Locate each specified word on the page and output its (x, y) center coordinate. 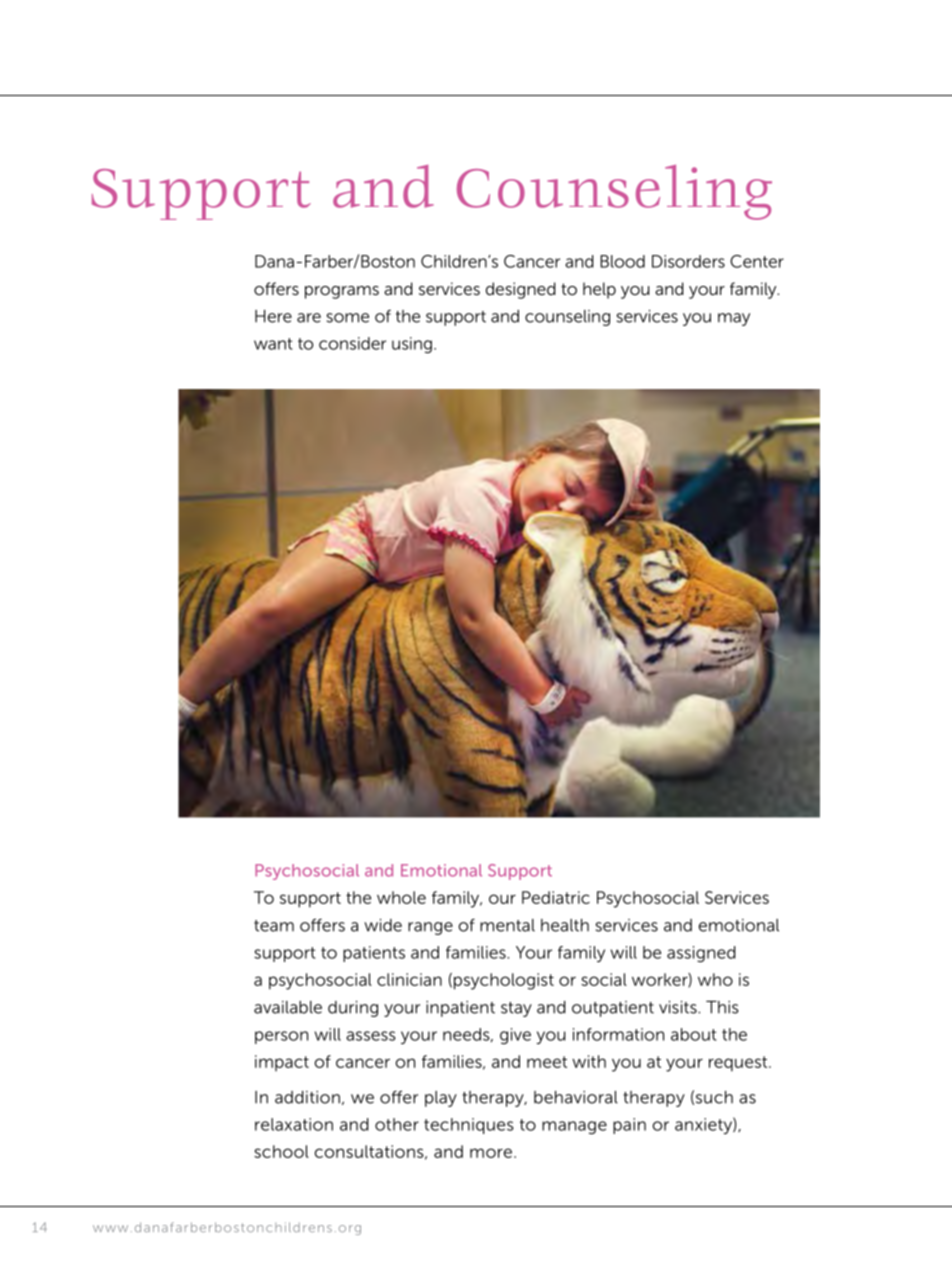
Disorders (688, 261)
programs (342, 292)
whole (401, 897)
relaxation (294, 1124)
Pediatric (556, 897)
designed (520, 290)
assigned (701, 954)
